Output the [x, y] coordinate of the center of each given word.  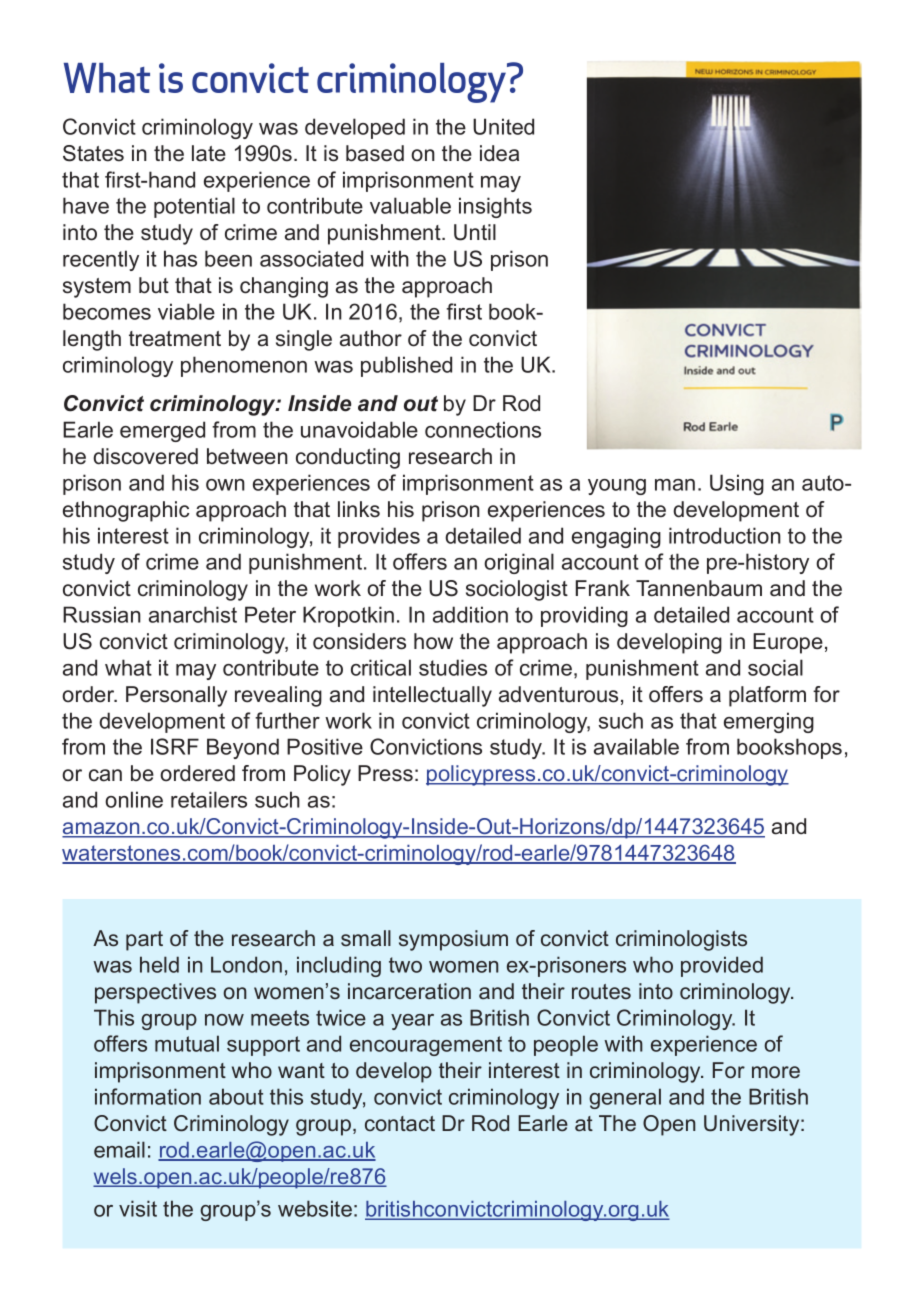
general [625, 1098]
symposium [453, 940]
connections [483, 429]
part [144, 941]
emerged [162, 431]
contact [400, 1123]
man [675, 485]
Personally [176, 696]
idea [499, 153]
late [209, 153]
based [375, 153]
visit [138, 1208]
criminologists [681, 940]
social [775, 667]
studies [453, 667]
